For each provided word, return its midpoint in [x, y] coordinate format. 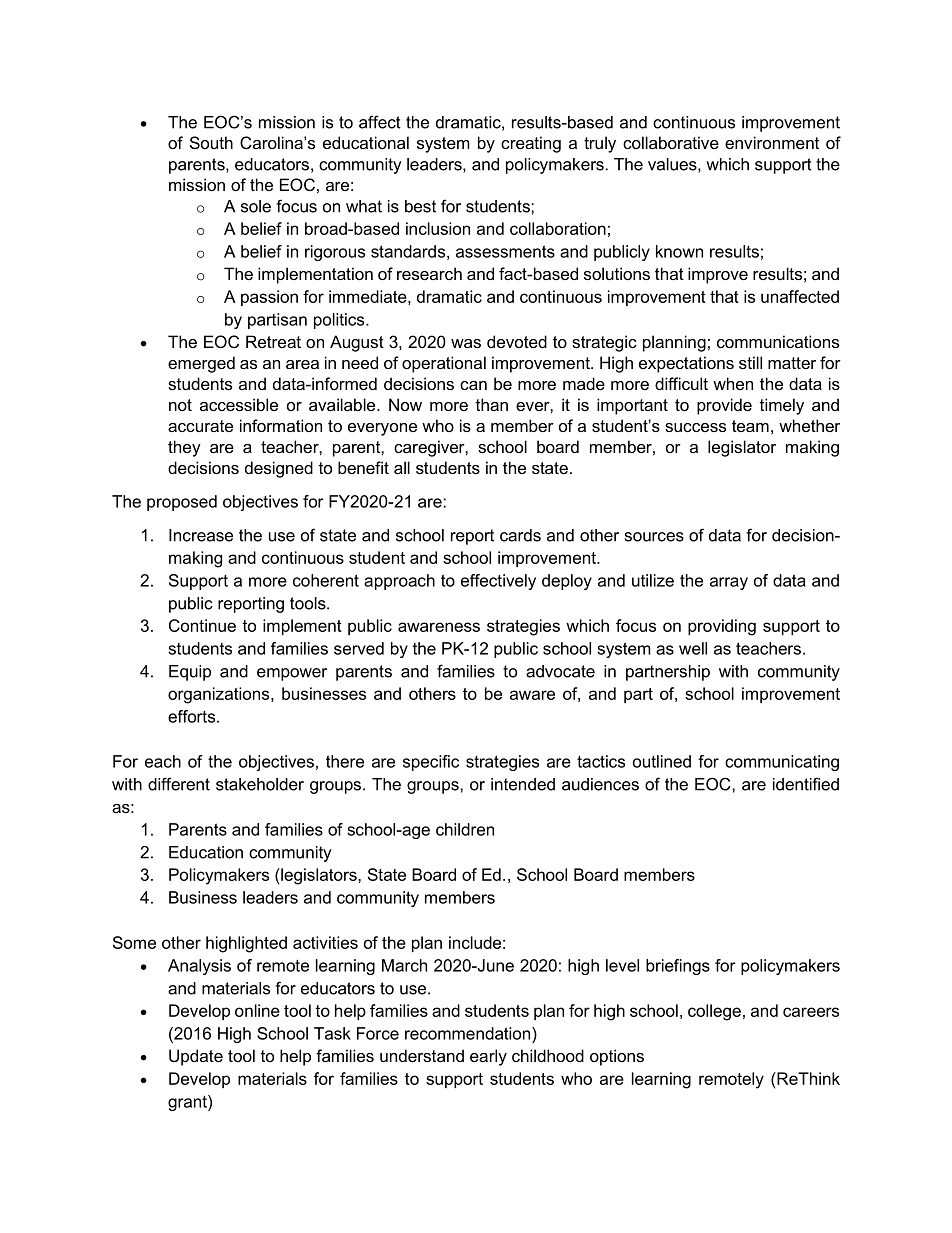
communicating [782, 763]
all [402, 467]
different [179, 784]
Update [196, 1057]
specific [431, 763]
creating [531, 144]
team [750, 426]
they [184, 448]
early [488, 1057]
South [211, 142]
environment [772, 142]
